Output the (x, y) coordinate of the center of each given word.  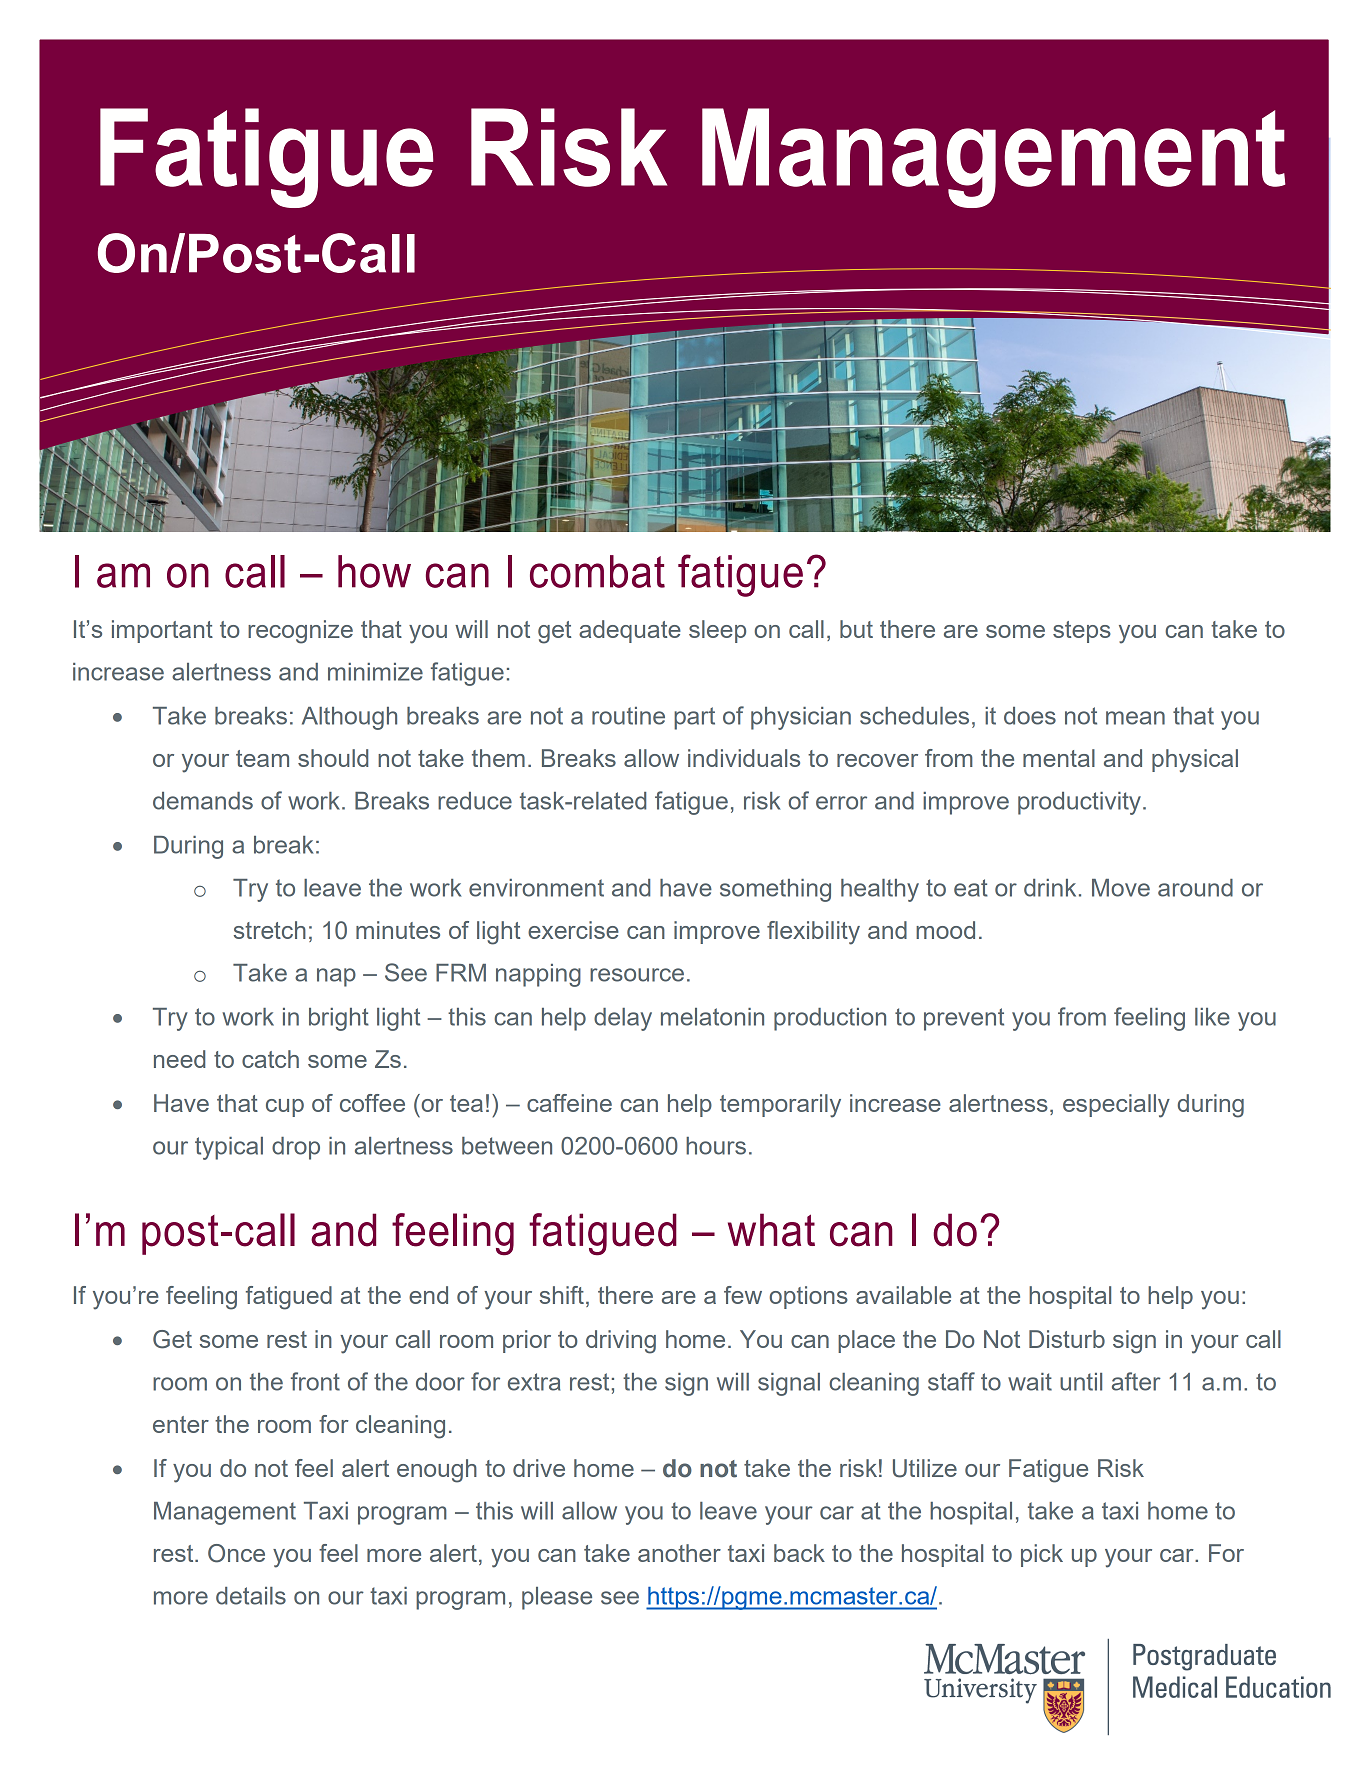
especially (1116, 1106)
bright (339, 1019)
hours (716, 1146)
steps (1082, 632)
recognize (300, 632)
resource (637, 975)
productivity (1079, 803)
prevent (964, 1019)
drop (296, 1148)
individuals (744, 758)
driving (621, 1342)
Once (236, 1553)
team (262, 758)
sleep (717, 631)
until (1081, 1382)
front (315, 1381)
